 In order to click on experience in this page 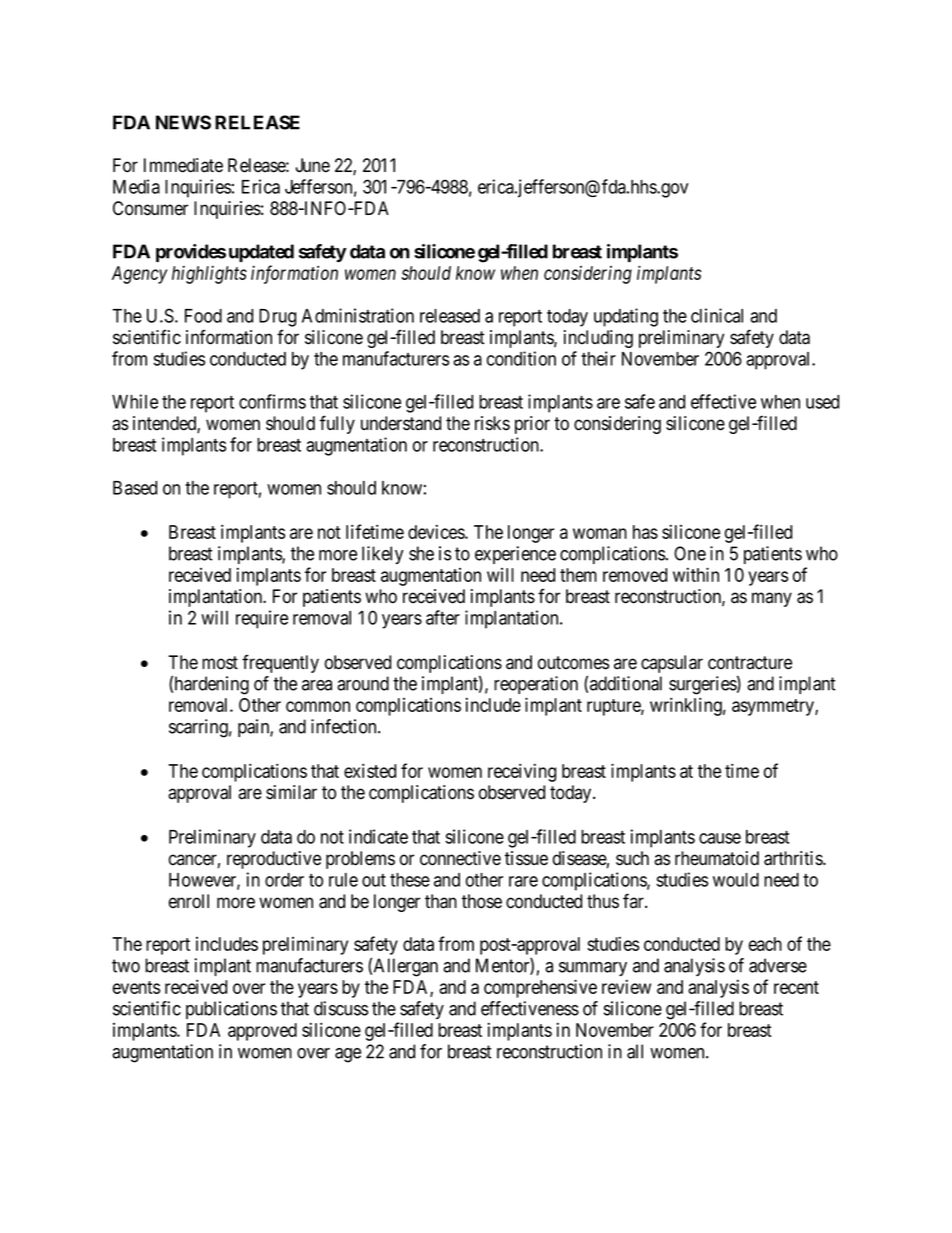, I will do `click(515, 555)`.
